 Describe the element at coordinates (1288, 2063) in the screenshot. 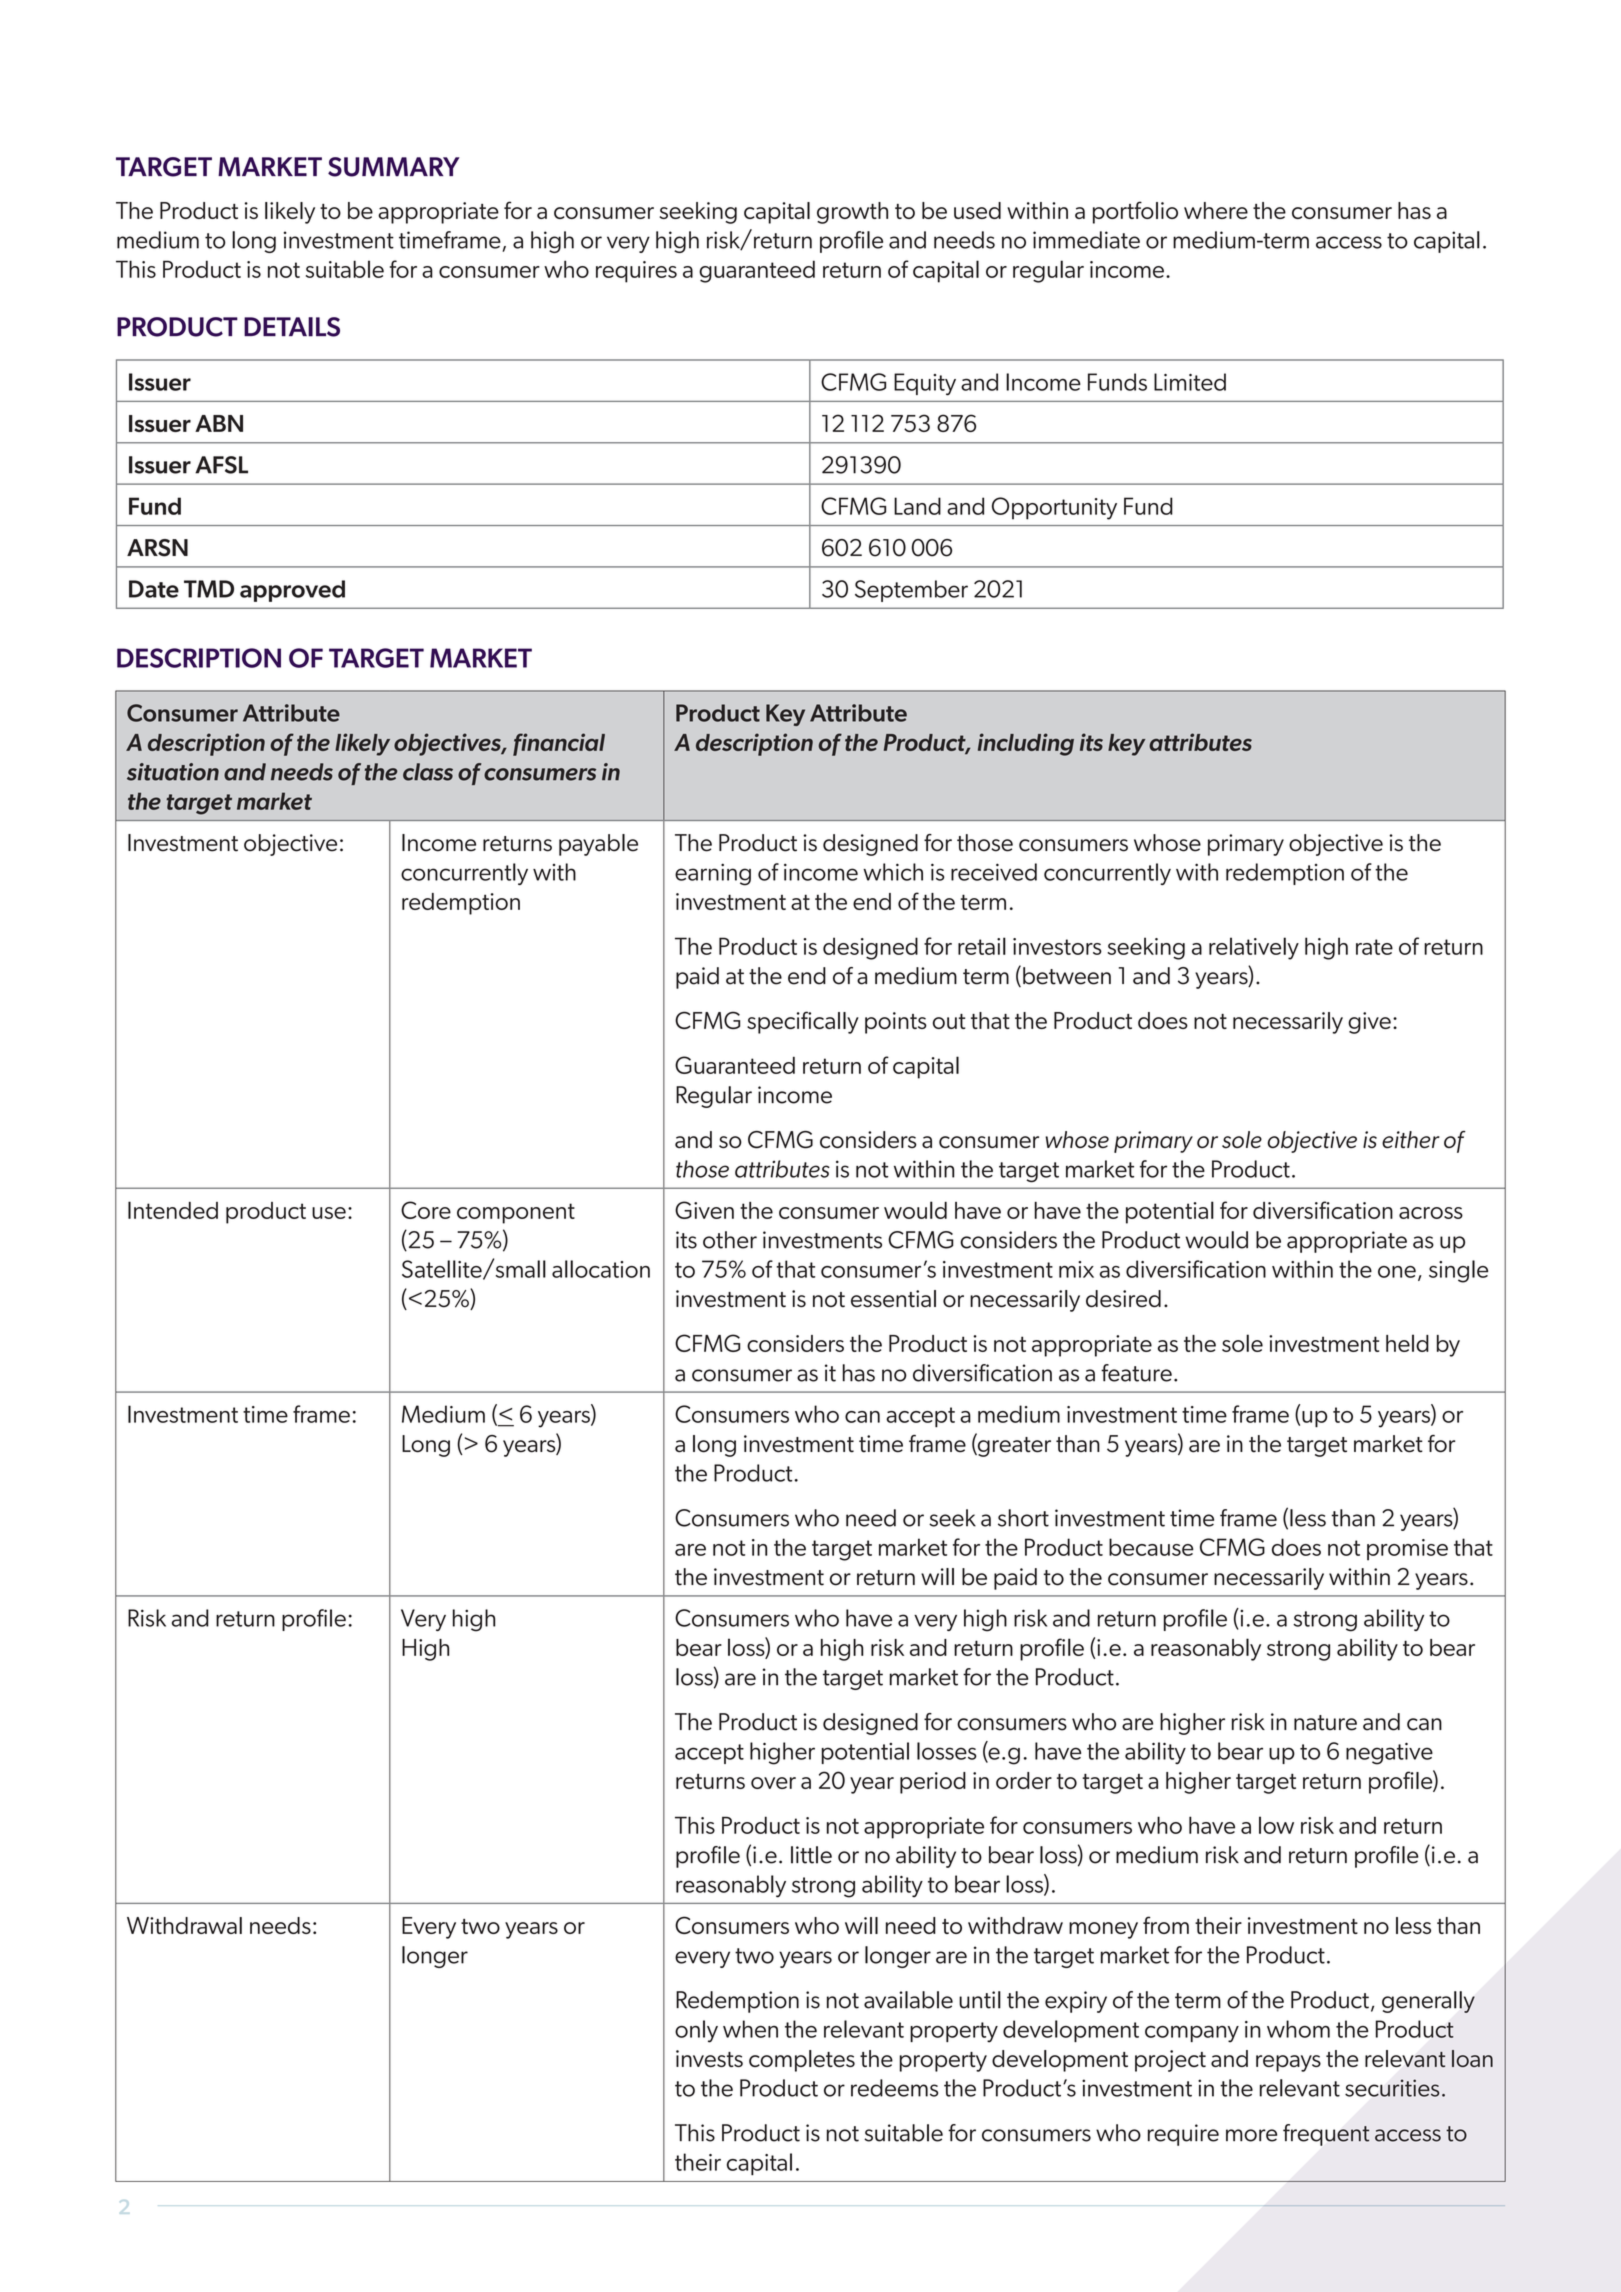

I see `repays` at that location.
